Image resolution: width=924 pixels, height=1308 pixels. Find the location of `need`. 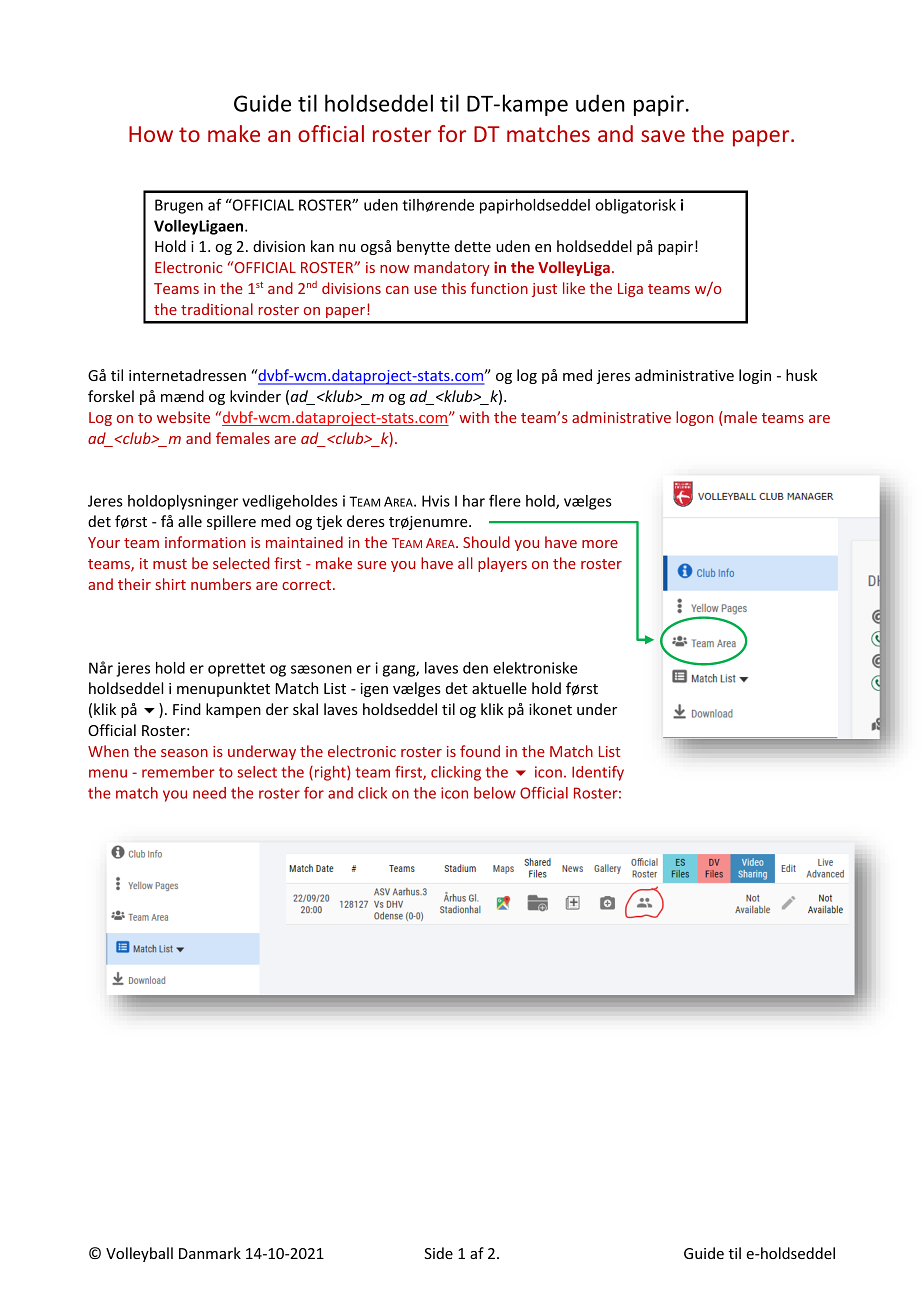

need is located at coordinates (209, 793).
